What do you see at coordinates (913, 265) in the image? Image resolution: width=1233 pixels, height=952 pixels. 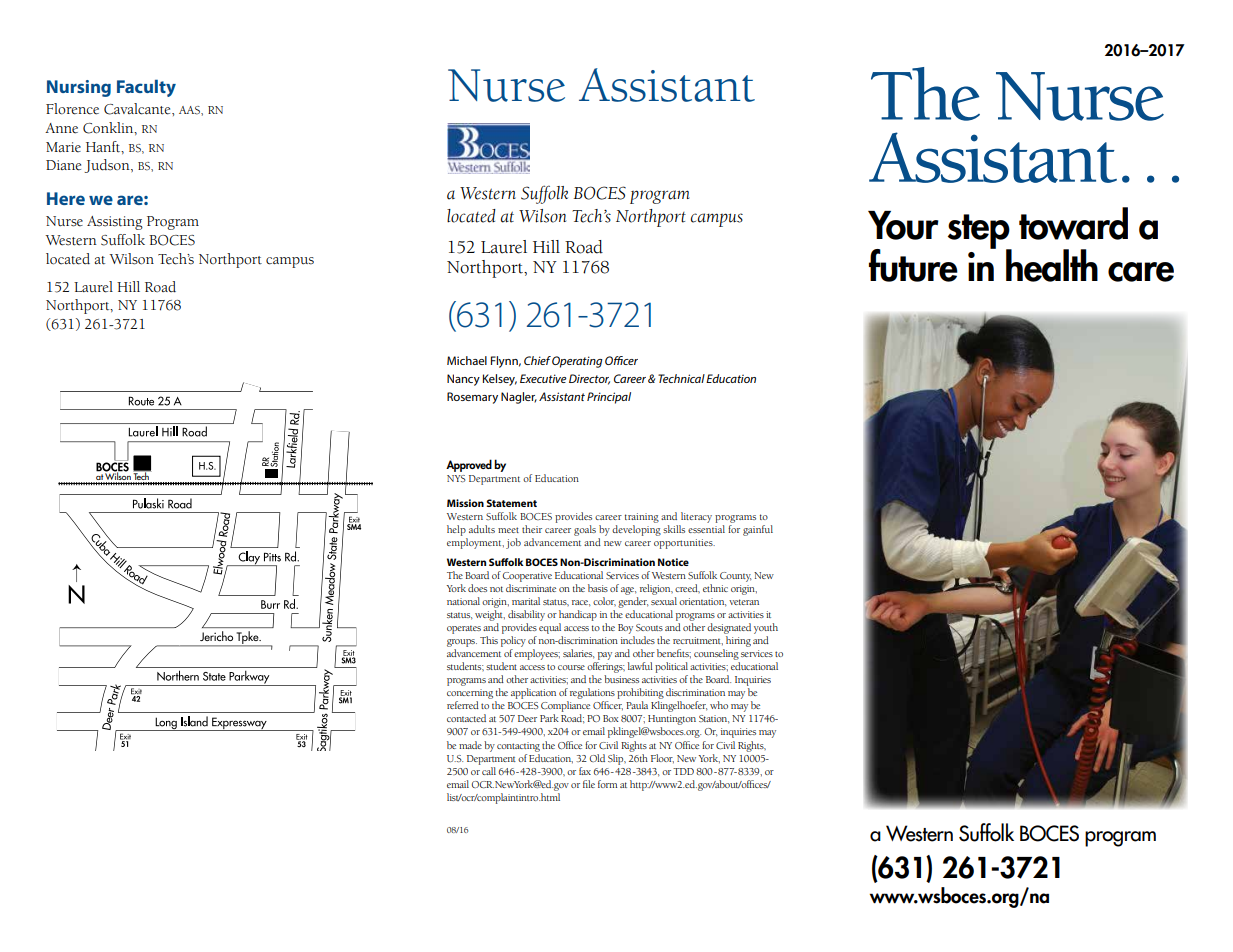 I see `future` at bounding box center [913, 265].
